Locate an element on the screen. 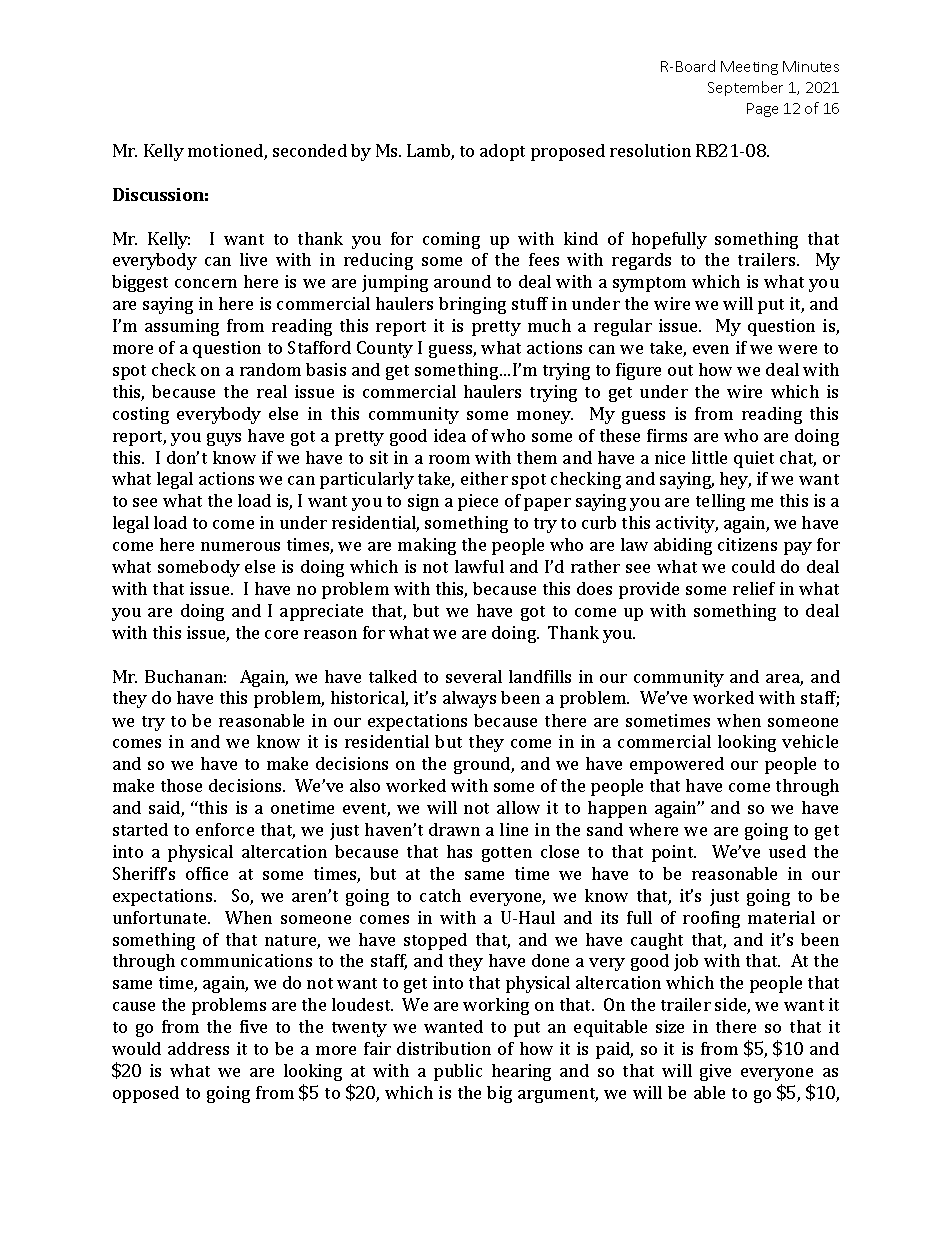 The height and width of the screenshot is (1233, 952). adopt is located at coordinates (502, 152).
